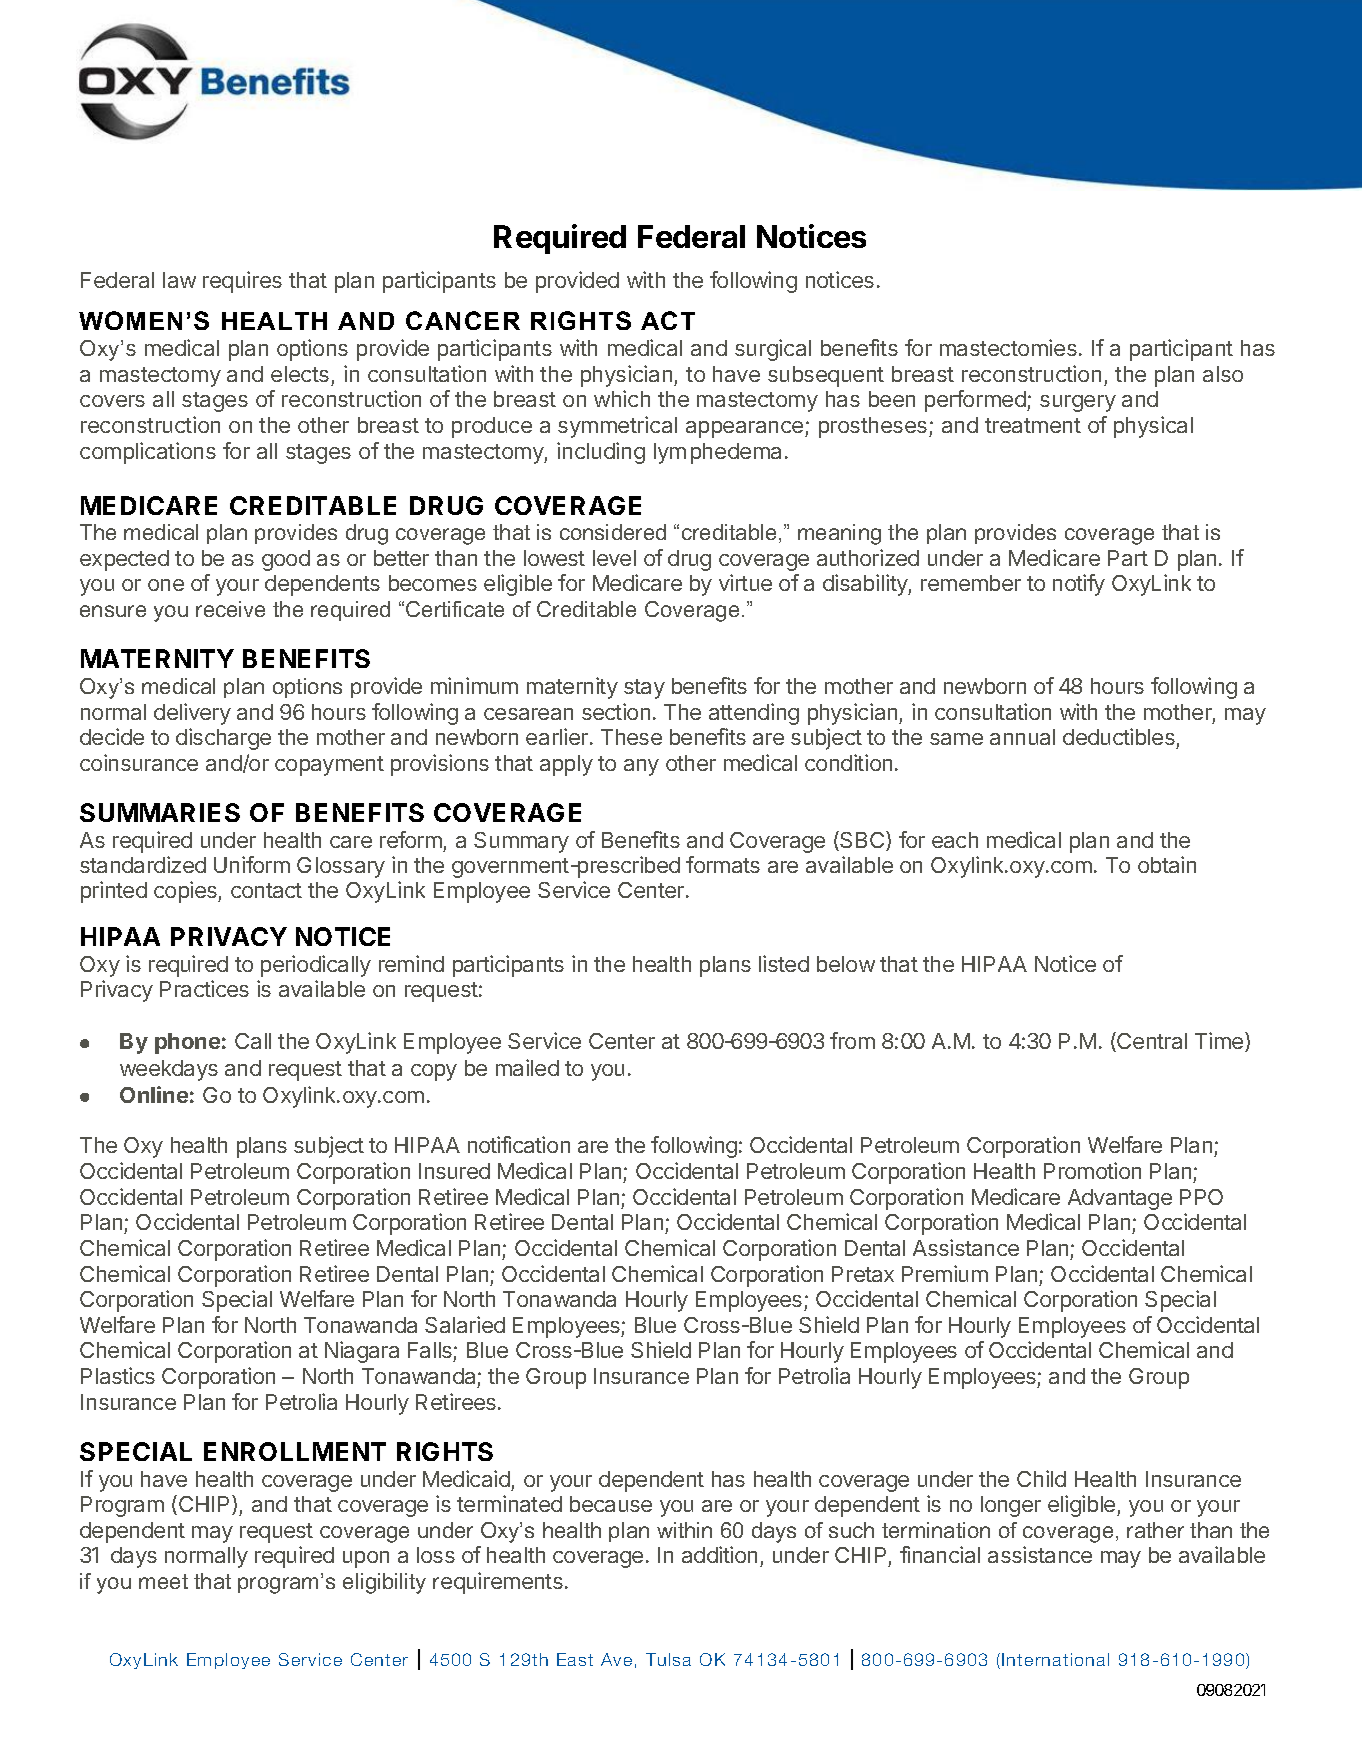 This screenshot has height=1762, width=1362. I want to click on Central, so click(1151, 1042).
